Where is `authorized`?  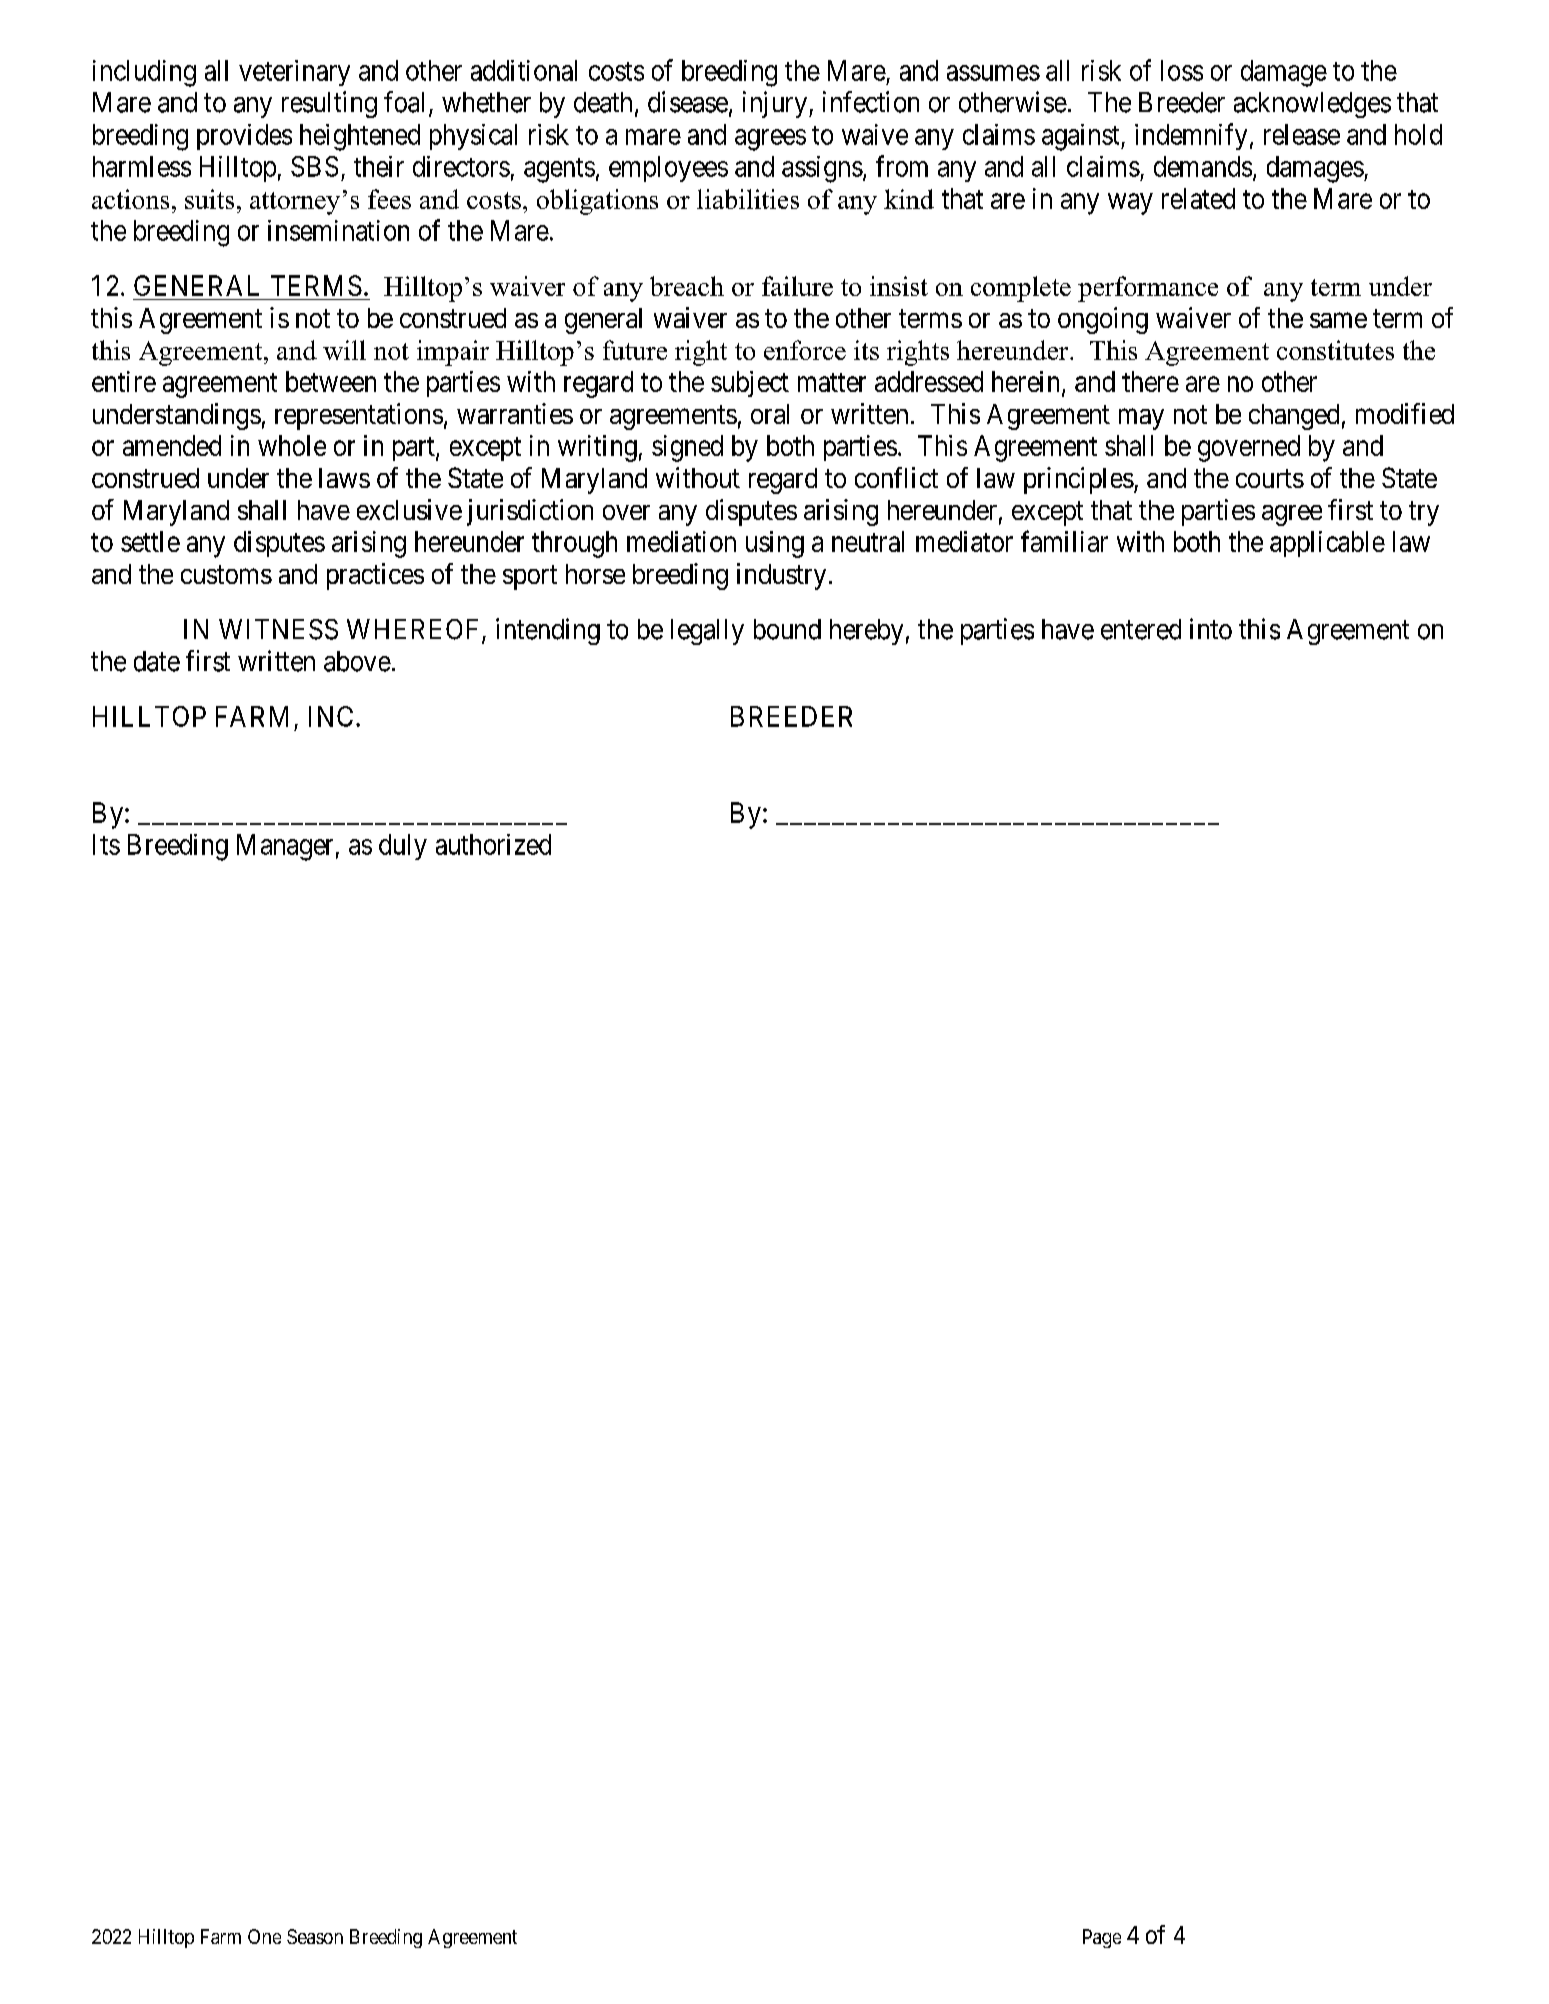
authorized is located at coordinates (493, 844).
